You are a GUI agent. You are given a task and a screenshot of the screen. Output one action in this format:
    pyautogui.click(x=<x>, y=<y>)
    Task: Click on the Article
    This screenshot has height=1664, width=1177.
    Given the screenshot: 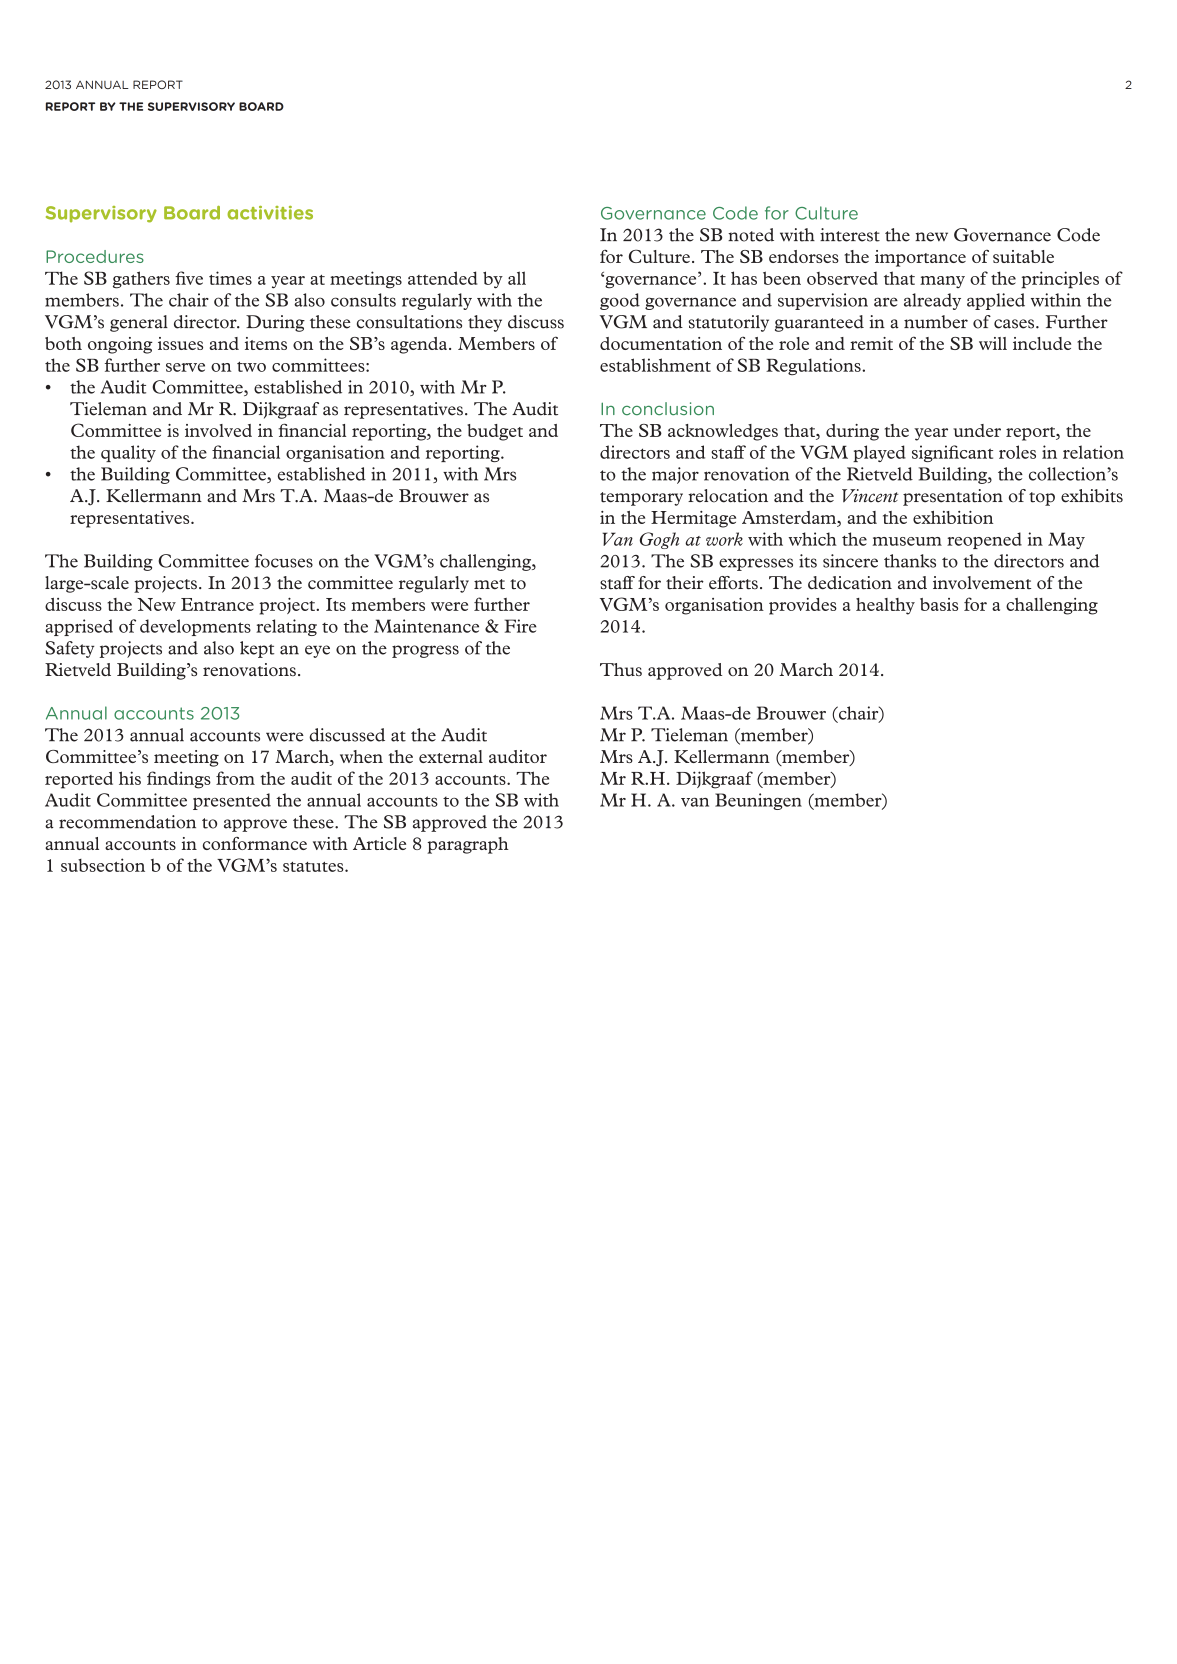 What is the action you would take?
    pyautogui.click(x=379, y=843)
